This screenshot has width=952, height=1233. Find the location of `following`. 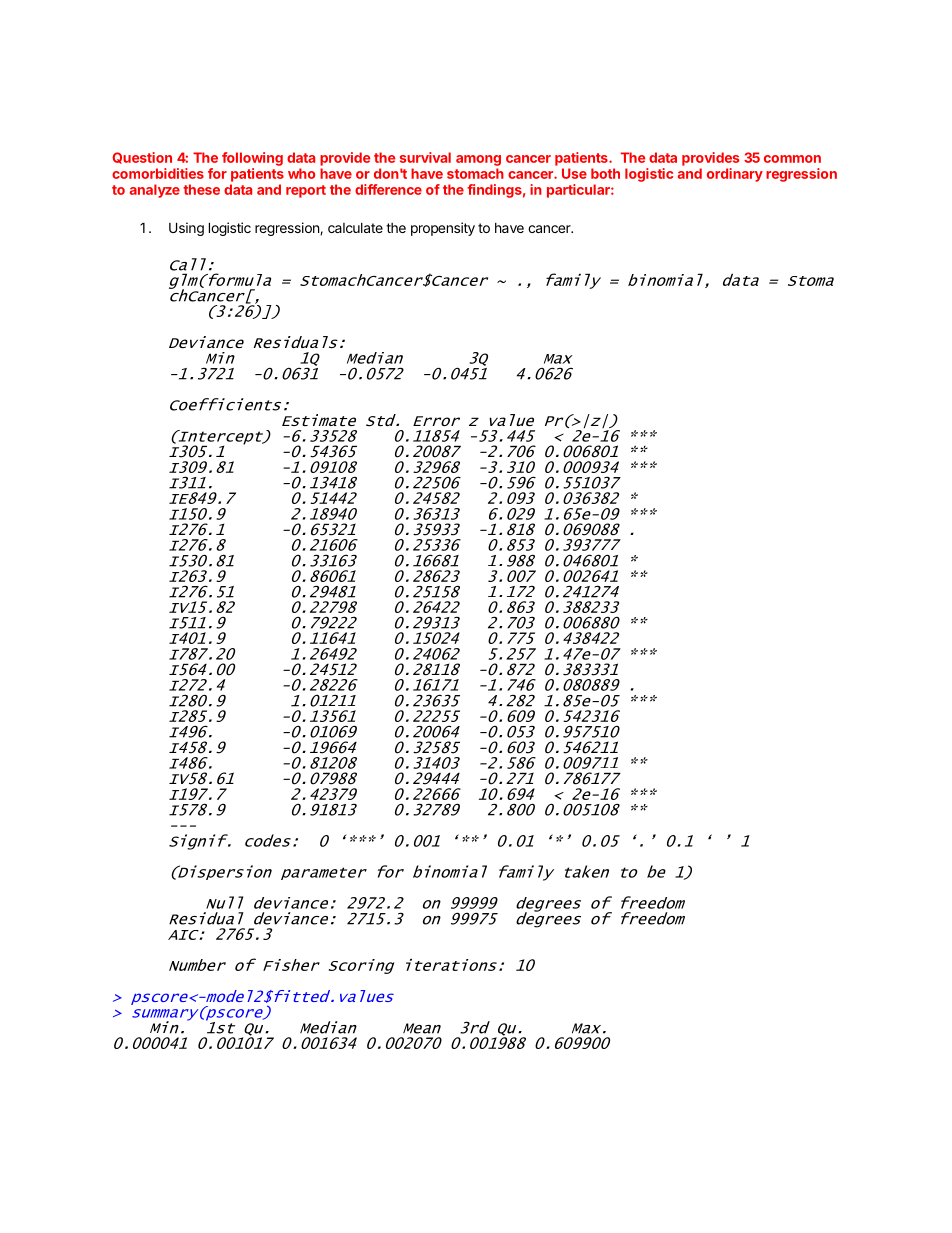

following is located at coordinates (252, 159).
